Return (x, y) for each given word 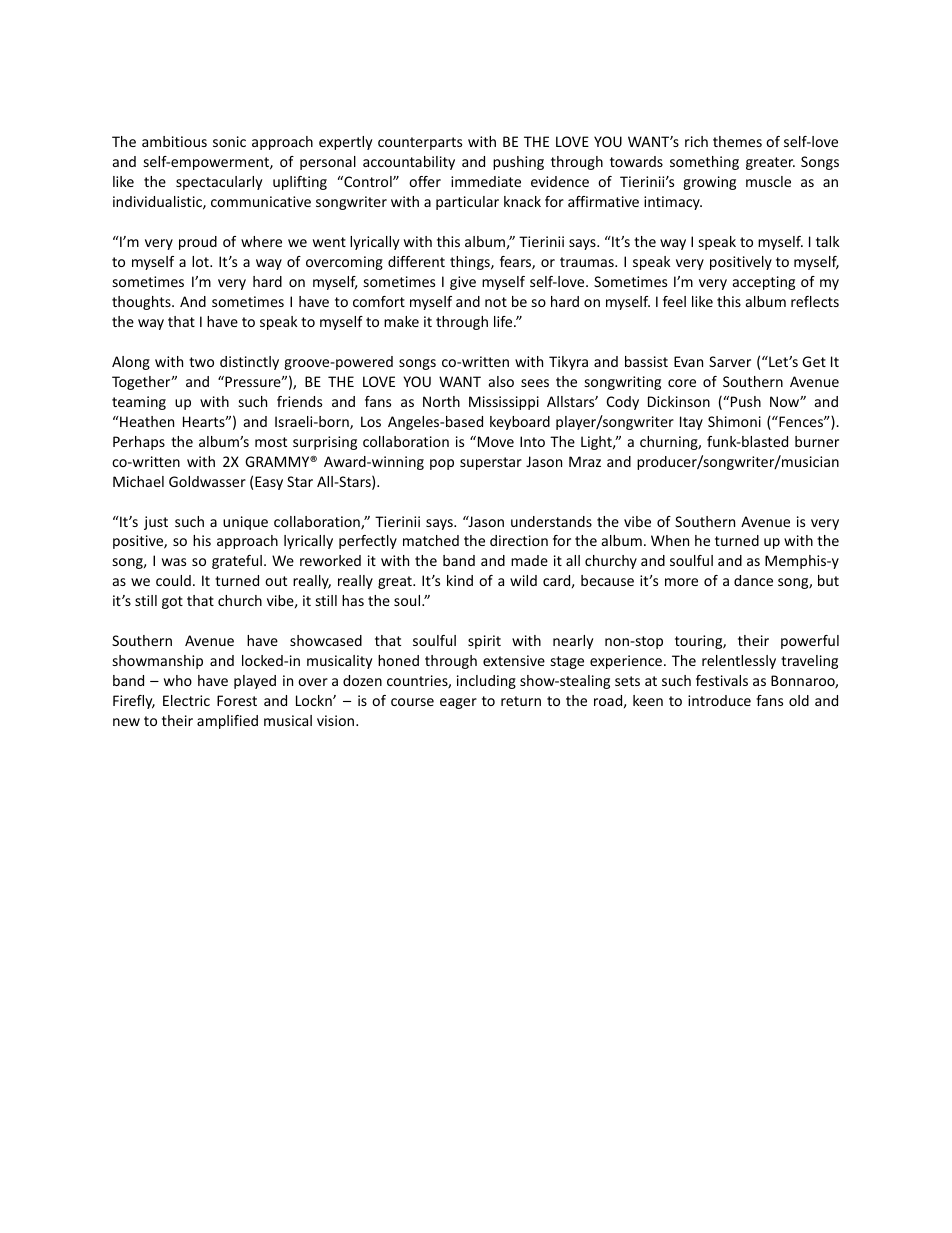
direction (519, 540)
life (504, 321)
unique (245, 523)
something (704, 163)
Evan (688, 361)
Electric (186, 700)
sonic (229, 141)
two (201, 362)
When (670, 540)
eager (458, 703)
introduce (719, 700)
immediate (486, 181)
